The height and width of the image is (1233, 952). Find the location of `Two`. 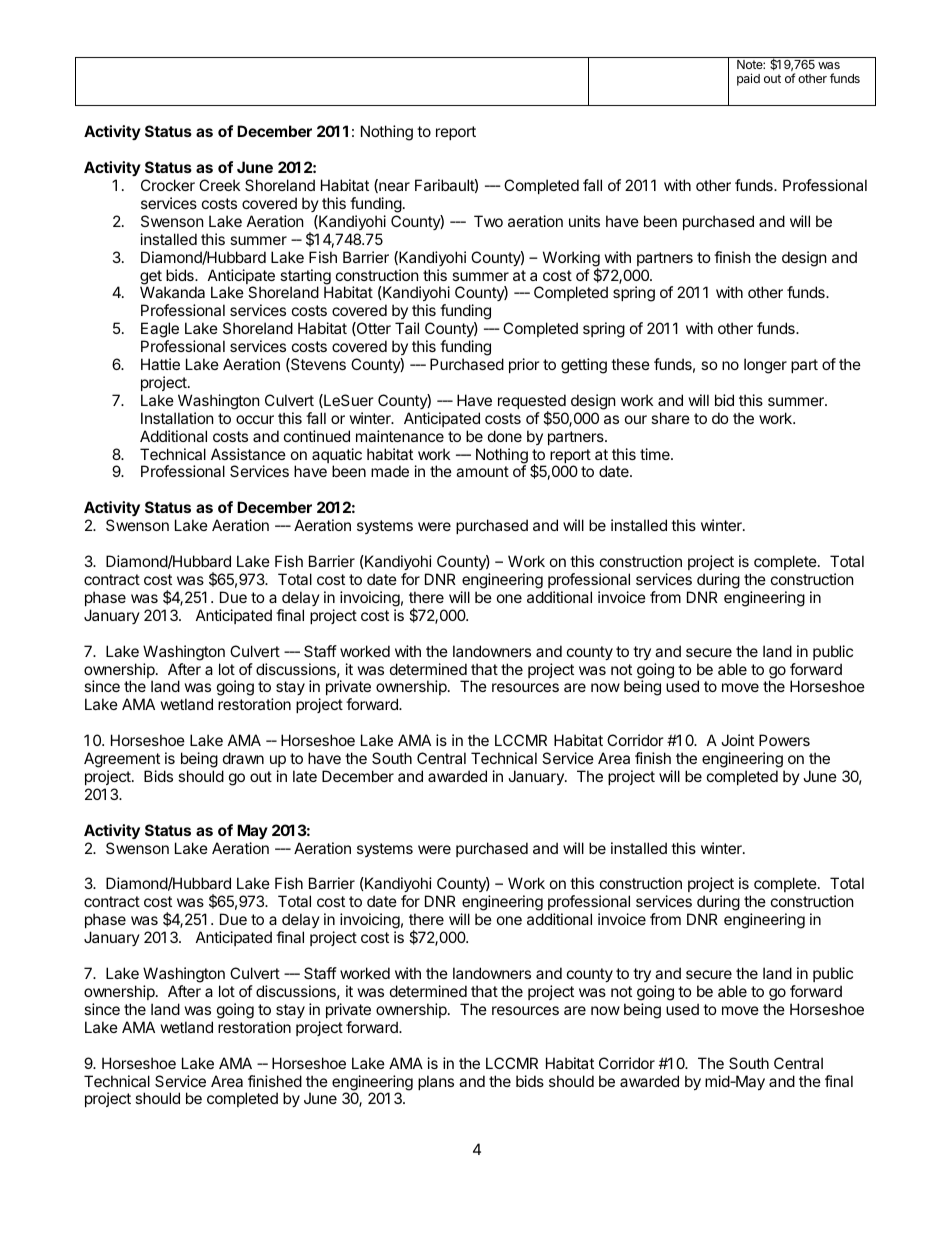

Two is located at coordinates (488, 221).
